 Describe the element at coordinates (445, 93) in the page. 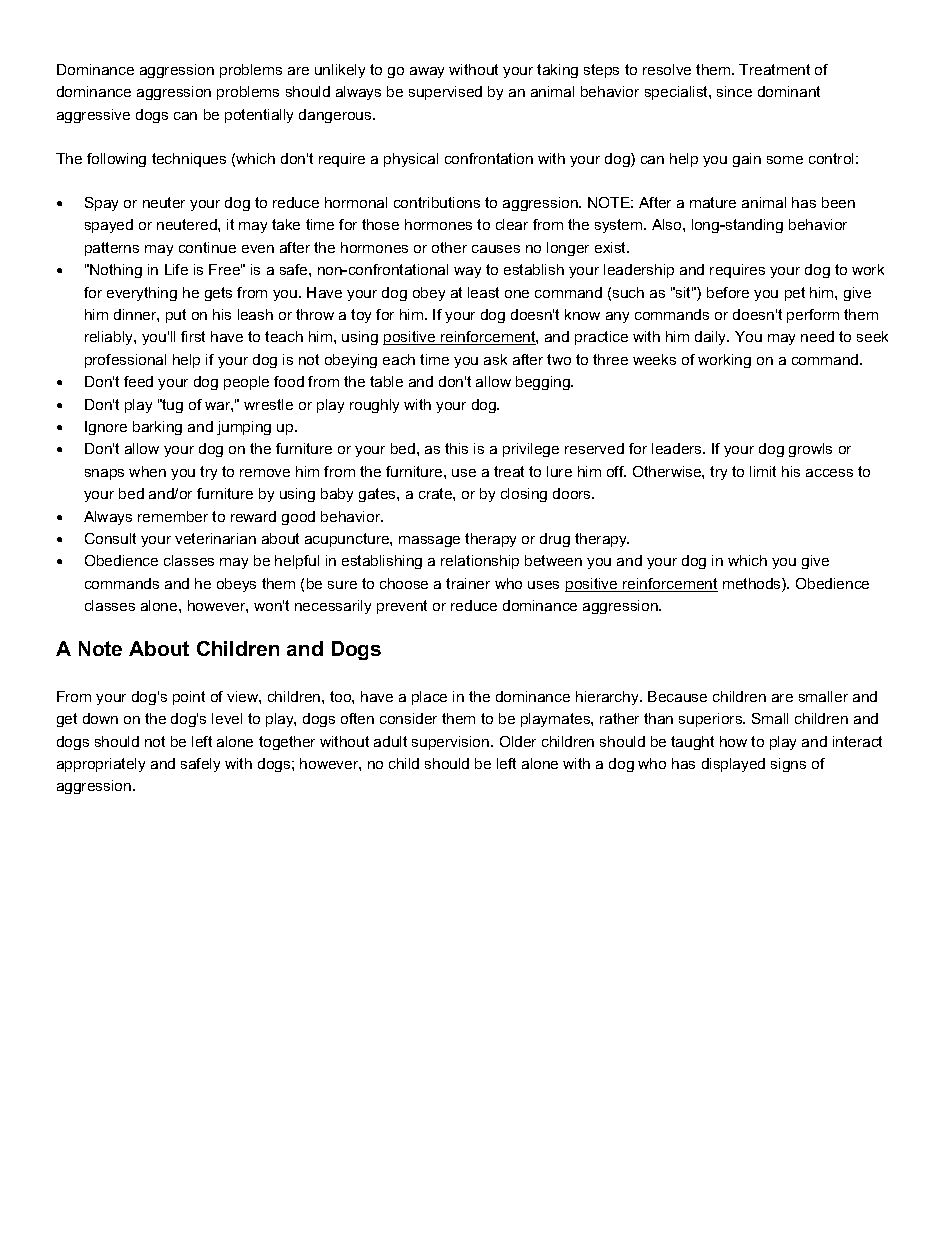

I see `supervised` at that location.
